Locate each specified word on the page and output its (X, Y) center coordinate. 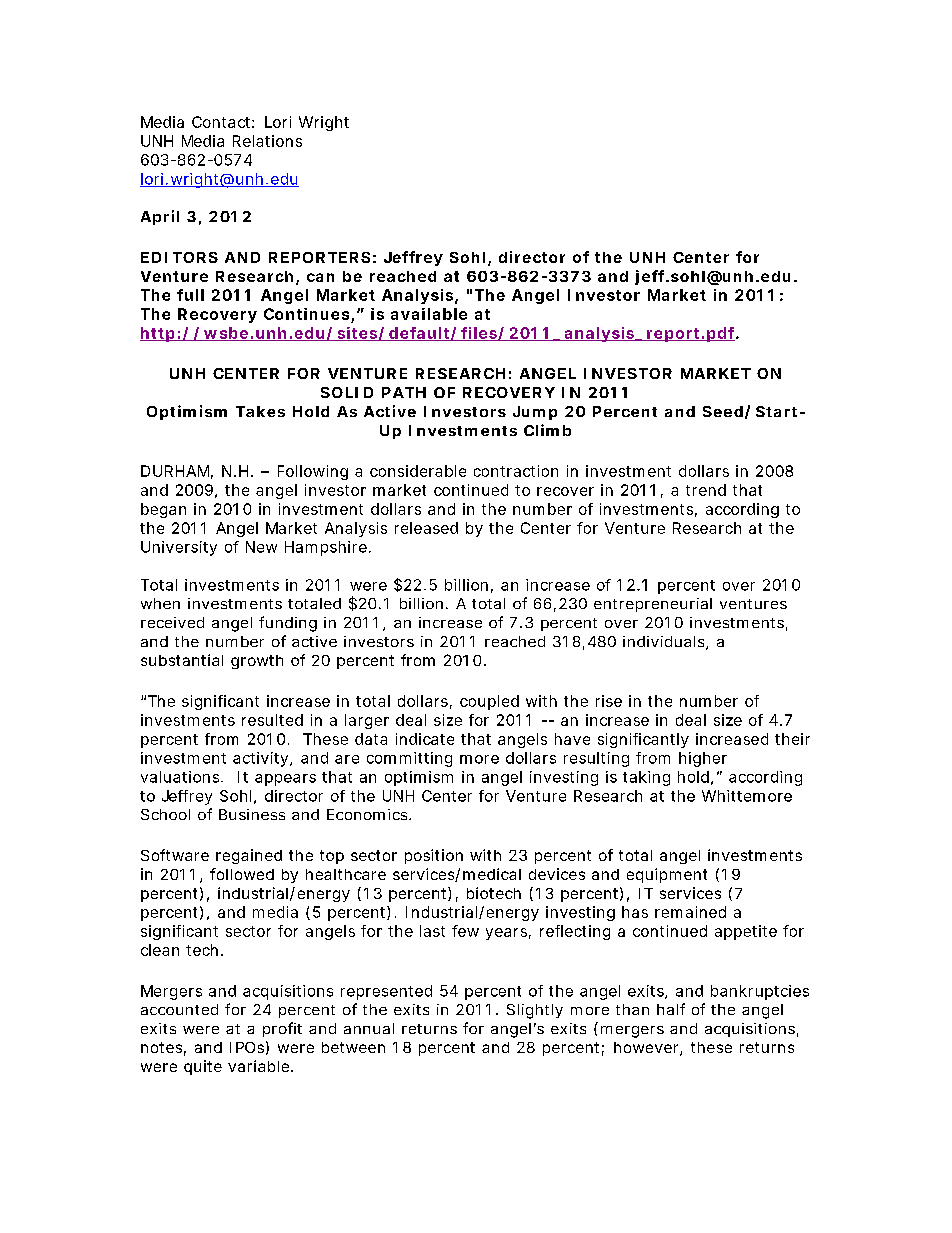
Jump (535, 413)
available (429, 314)
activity (262, 759)
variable (258, 1066)
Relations (267, 141)
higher (703, 759)
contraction (516, 471)
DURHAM (177, 472)
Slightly (535, 1011)
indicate (425, 739)
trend (706, 490)
